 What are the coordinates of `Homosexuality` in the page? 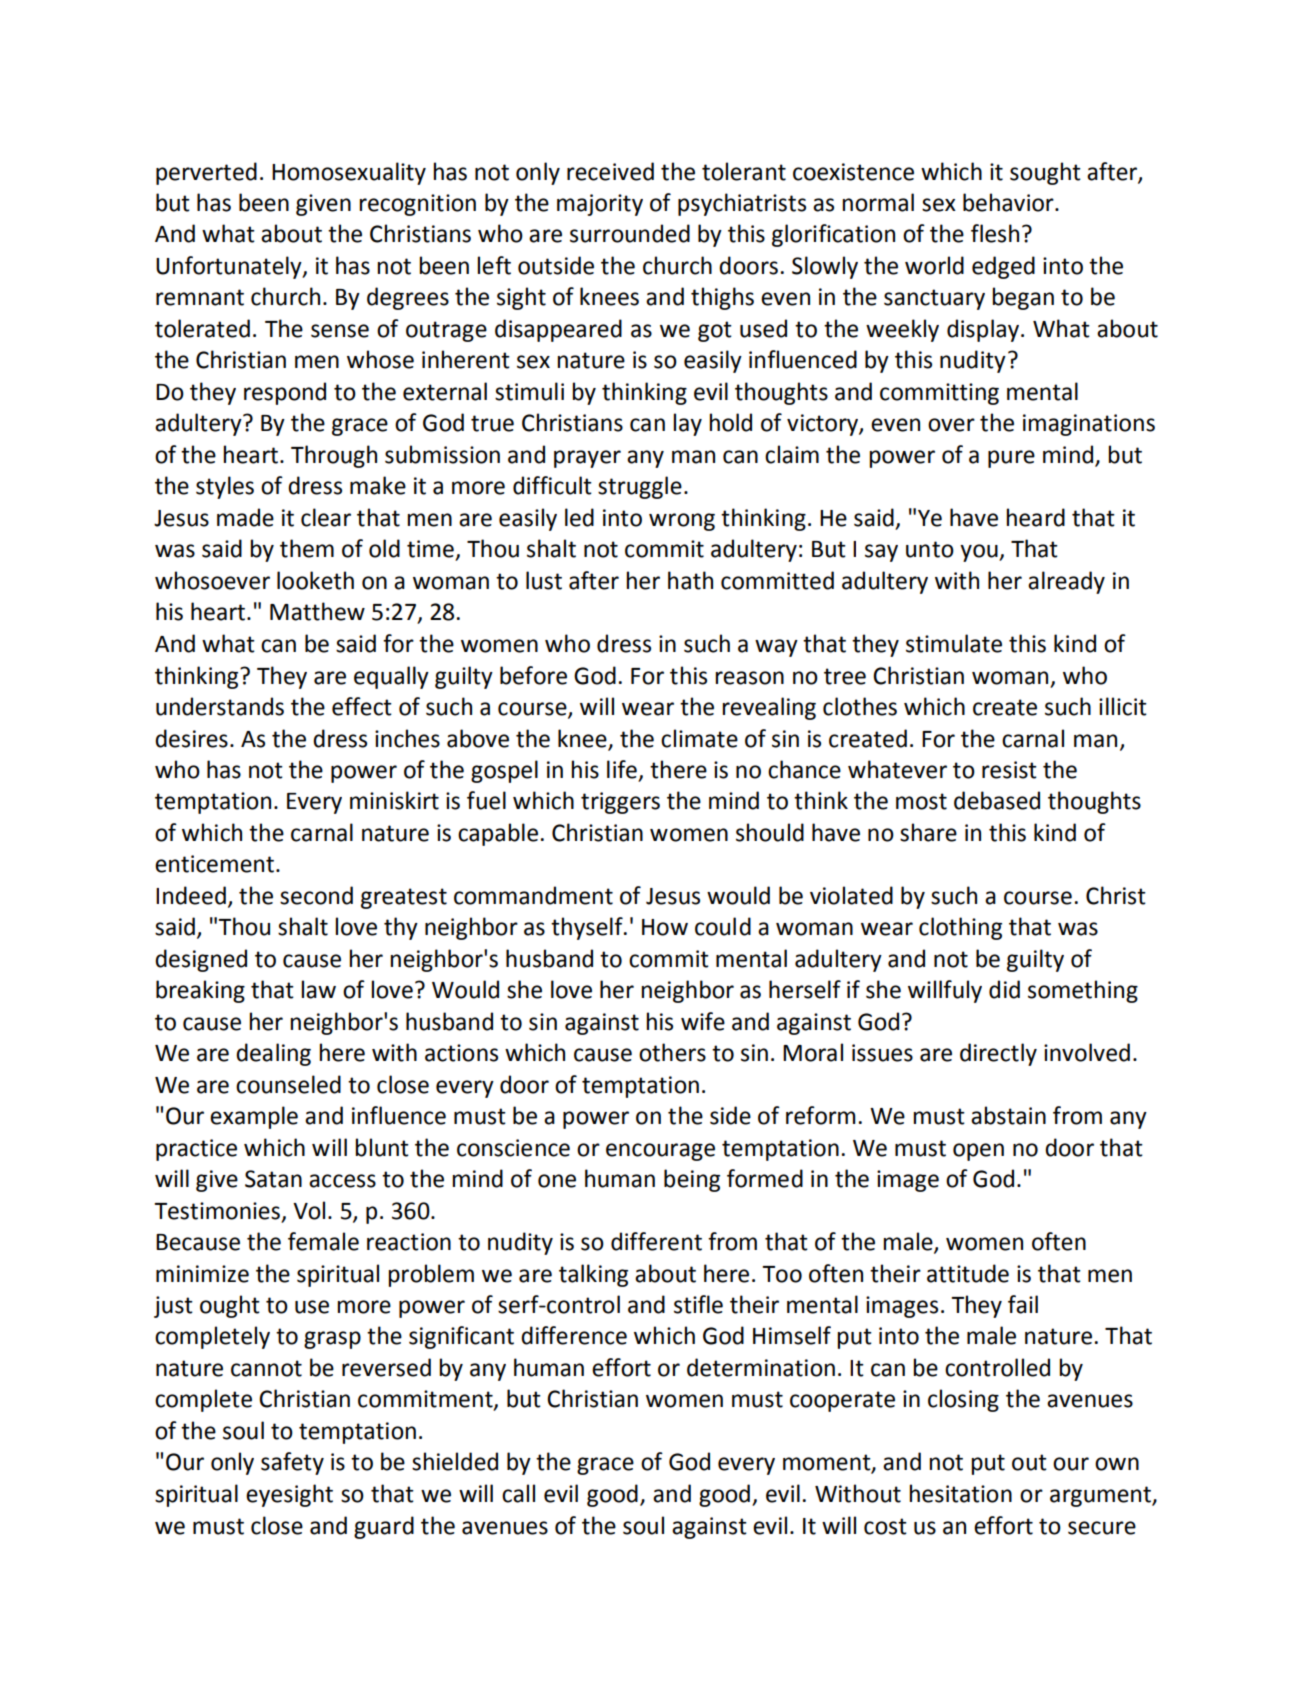 It's located at (349, 173).
